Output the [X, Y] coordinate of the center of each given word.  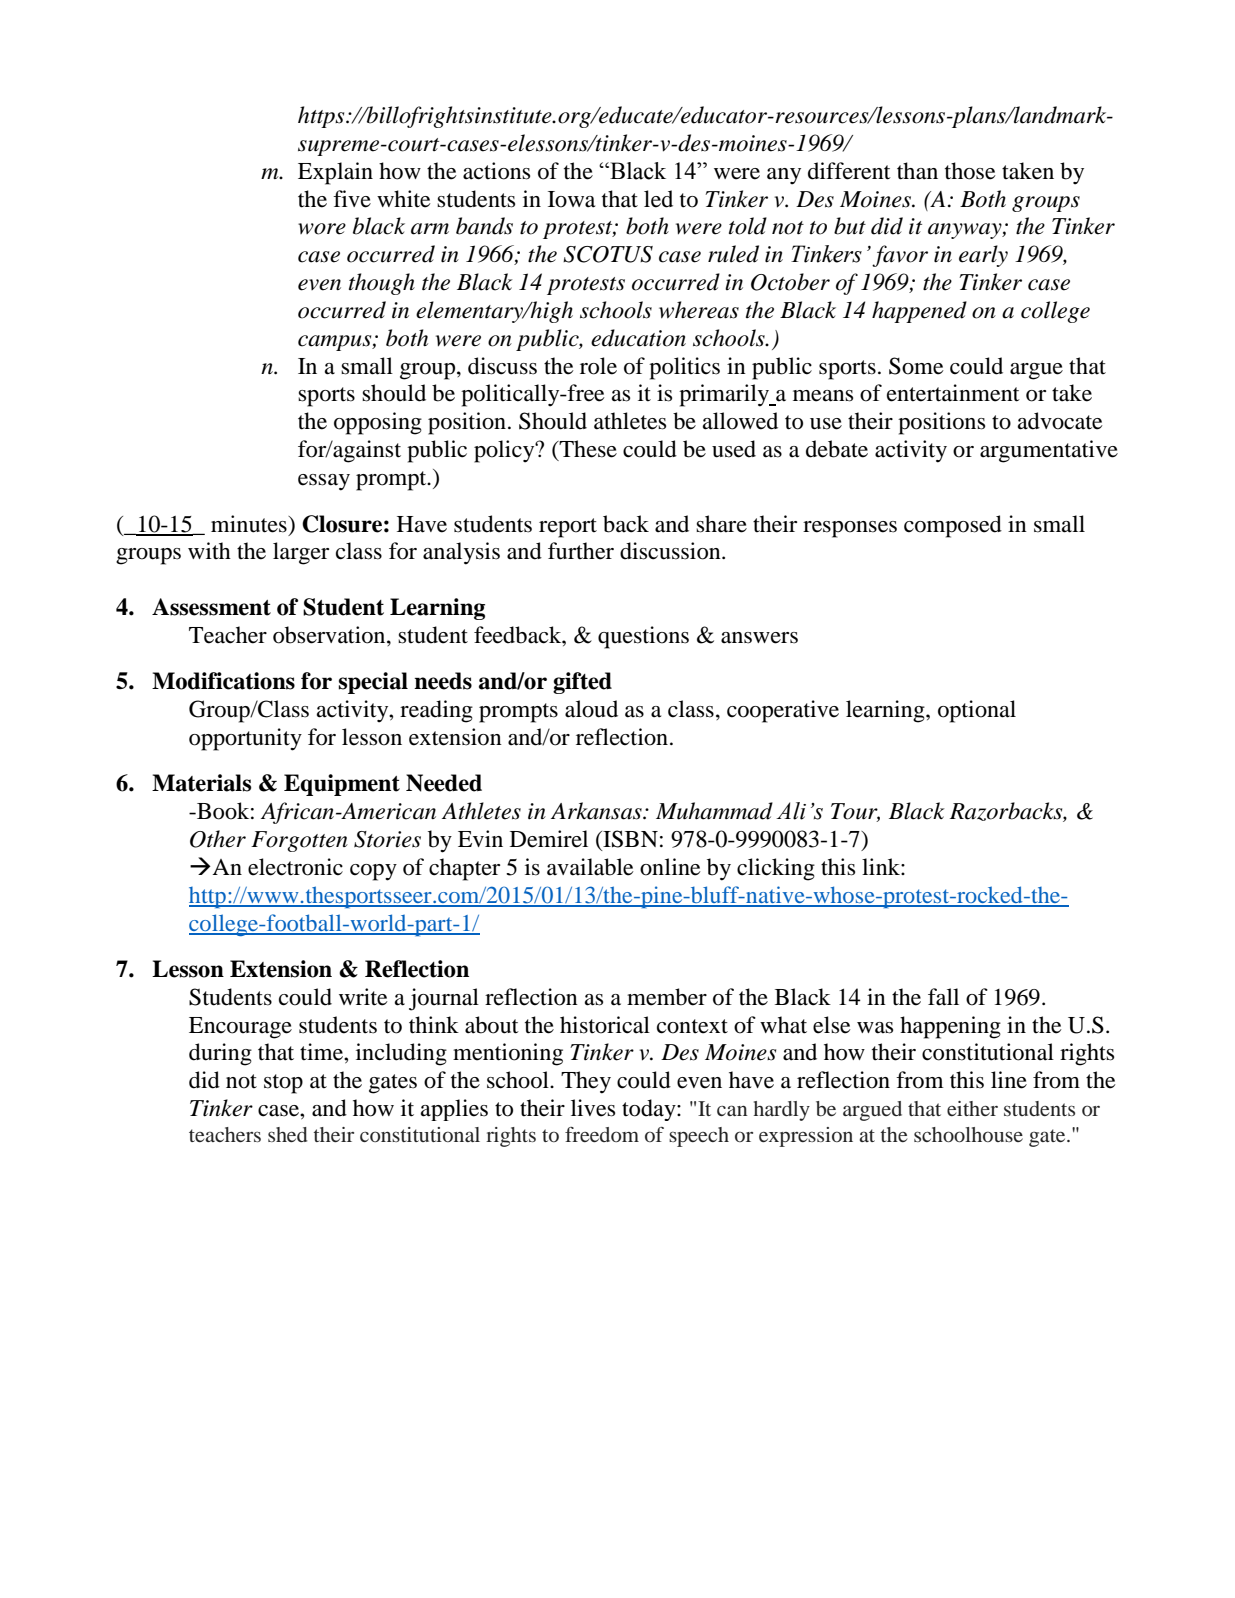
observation [330, 635]
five [352, 199]
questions [643, 637]
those [970, 171]
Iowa [571, 199]
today [650, 1110]
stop [283, 1084]
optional [977, 711]
